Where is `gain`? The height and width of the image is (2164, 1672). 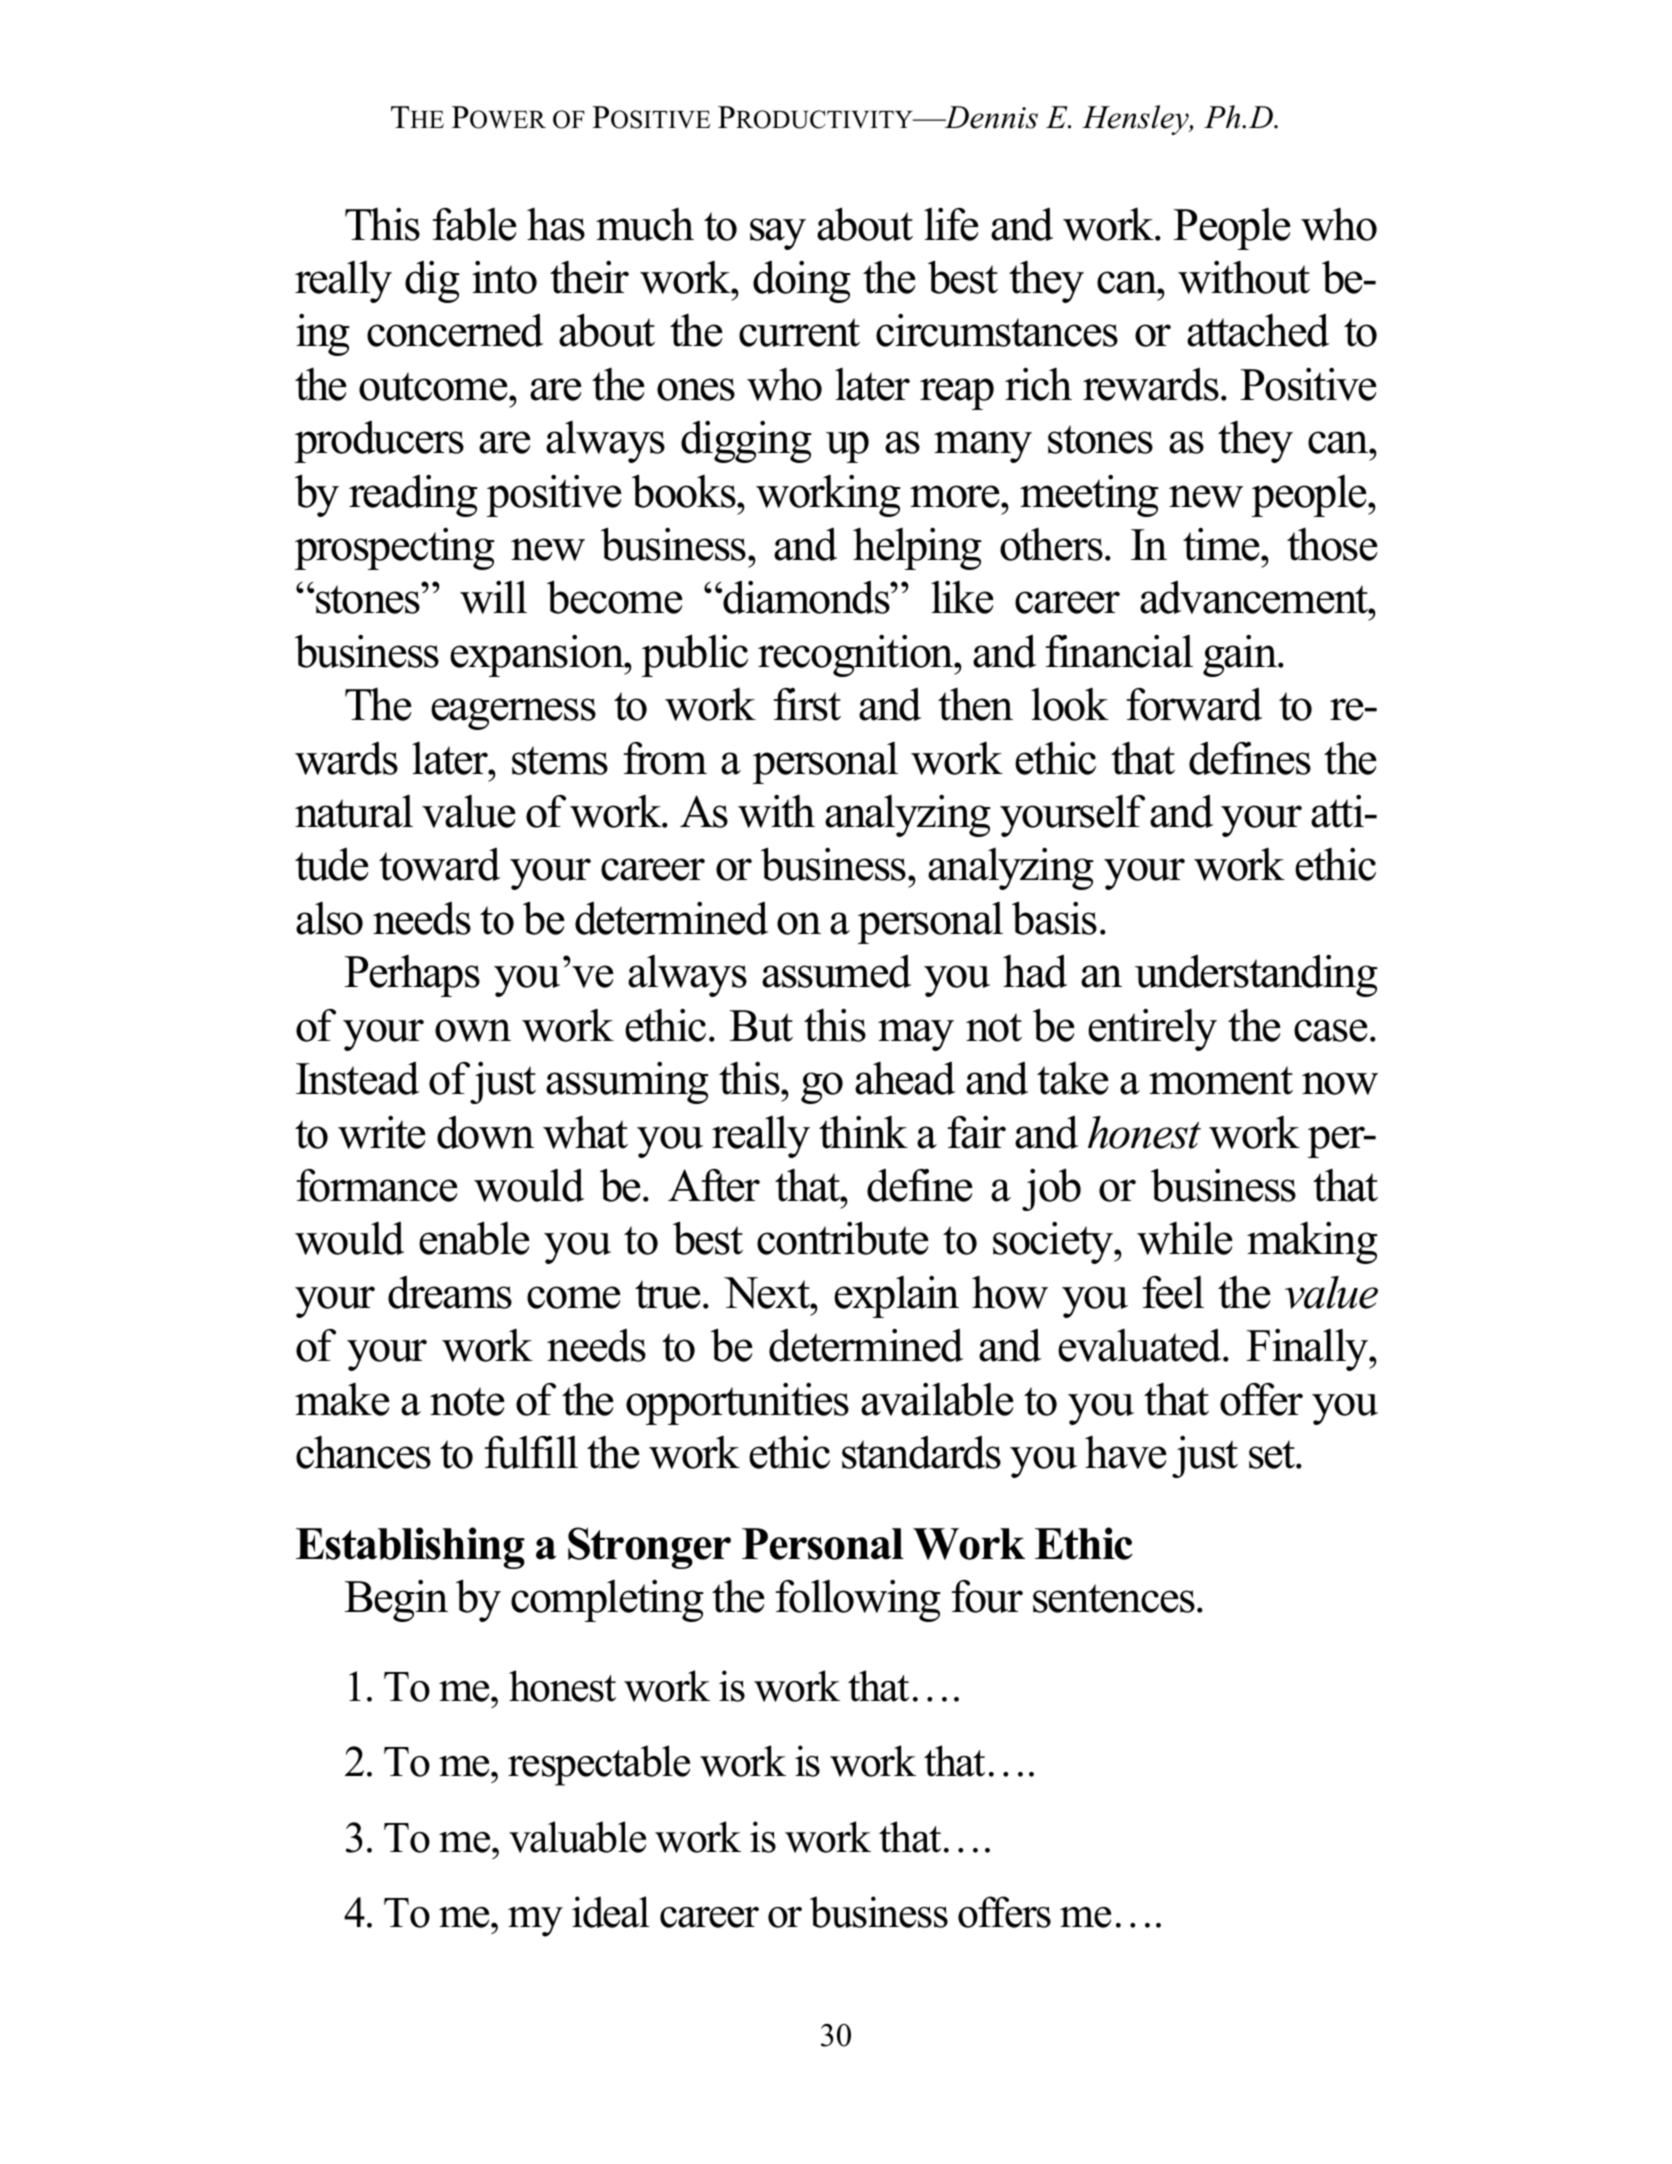
gain is located at coordinates (1241, 656).
